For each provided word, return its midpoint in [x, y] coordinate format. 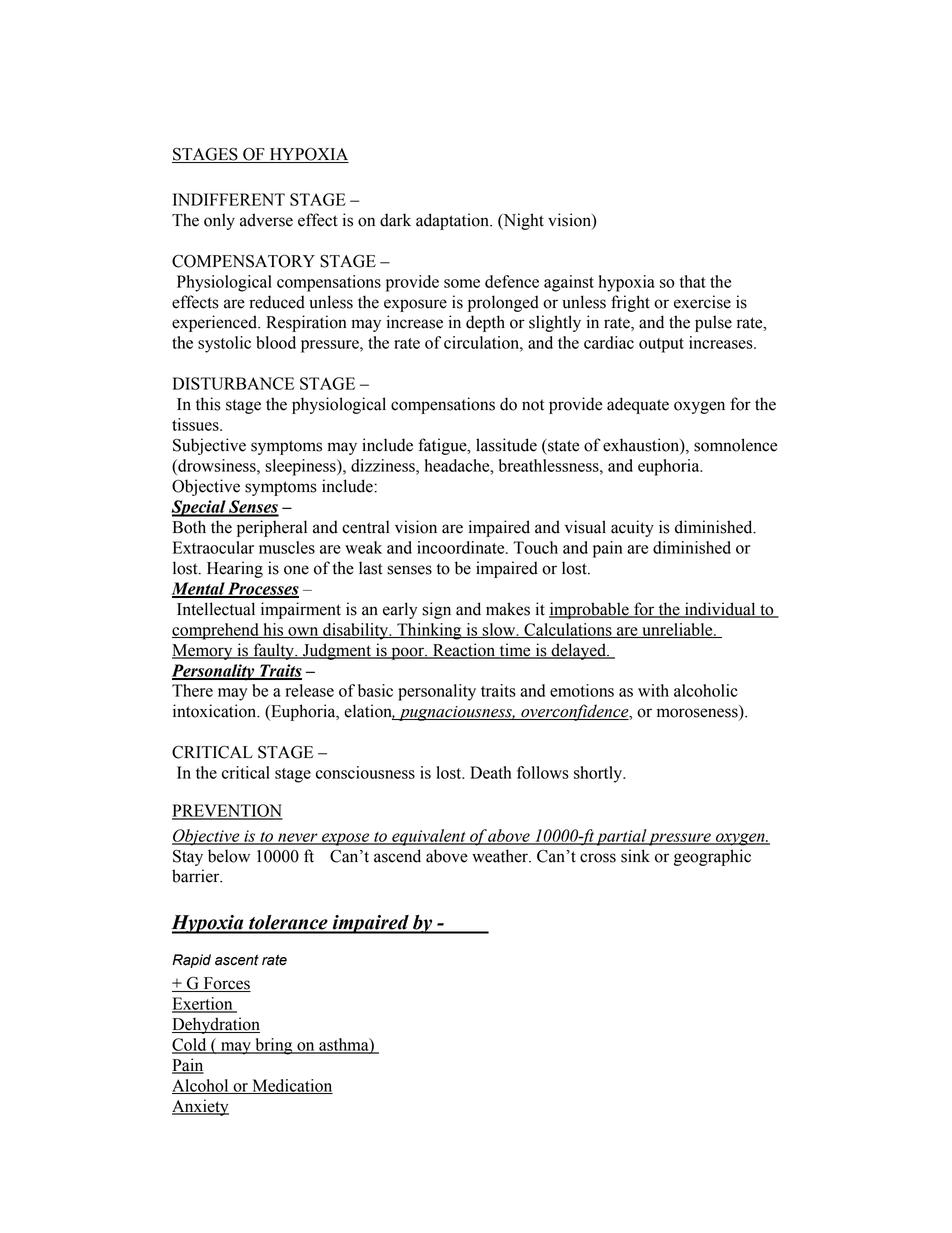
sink [635, 856]
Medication [291, 1086]
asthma [344, 1045]
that [693, 281]
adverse [266, 220]
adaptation [453, 221]
